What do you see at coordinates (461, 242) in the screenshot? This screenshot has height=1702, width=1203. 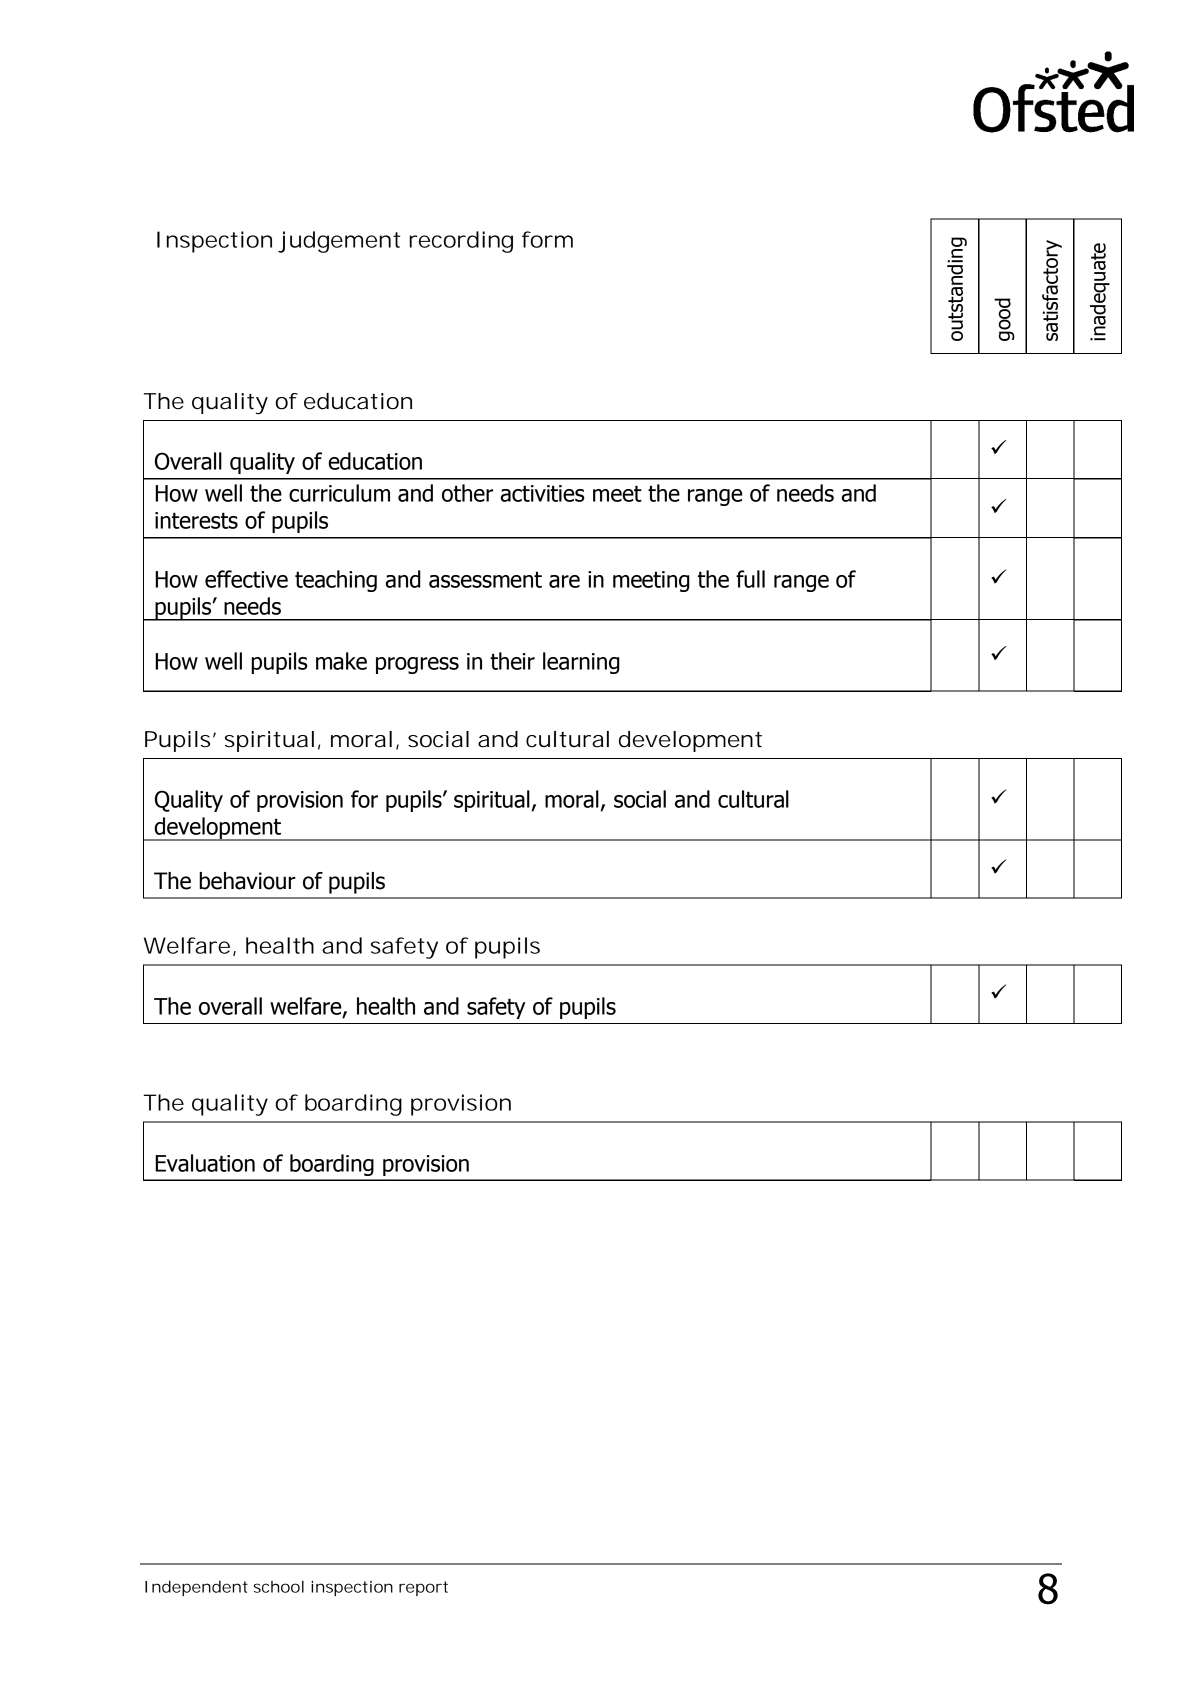 I see `recording` at bounding box center [461, 242].
